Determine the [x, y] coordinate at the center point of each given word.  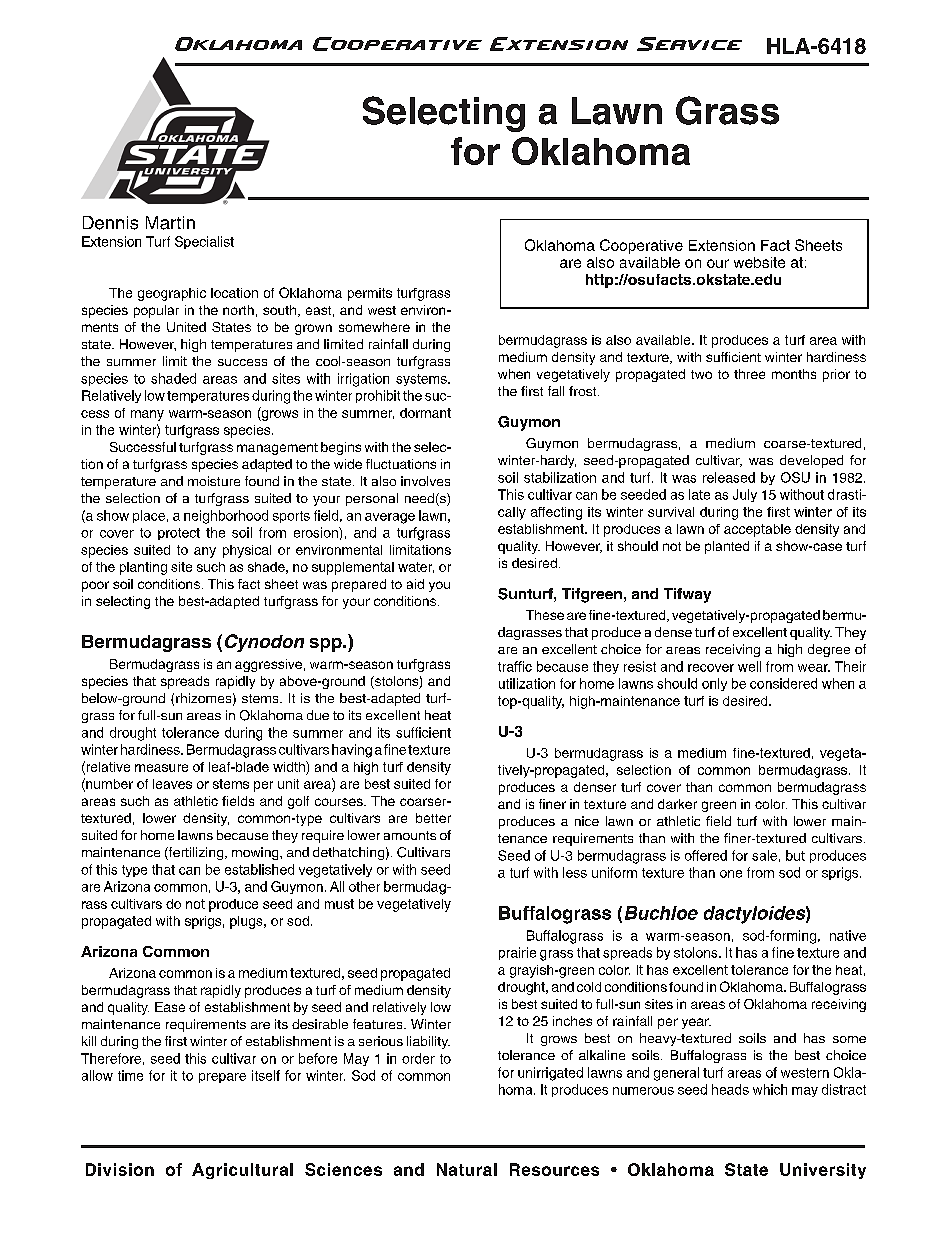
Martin [170, 223]
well [749, 666]
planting [143, 568]
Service [689, 44]
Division [120, 1169]
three [749, 374]
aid [415, 584]
